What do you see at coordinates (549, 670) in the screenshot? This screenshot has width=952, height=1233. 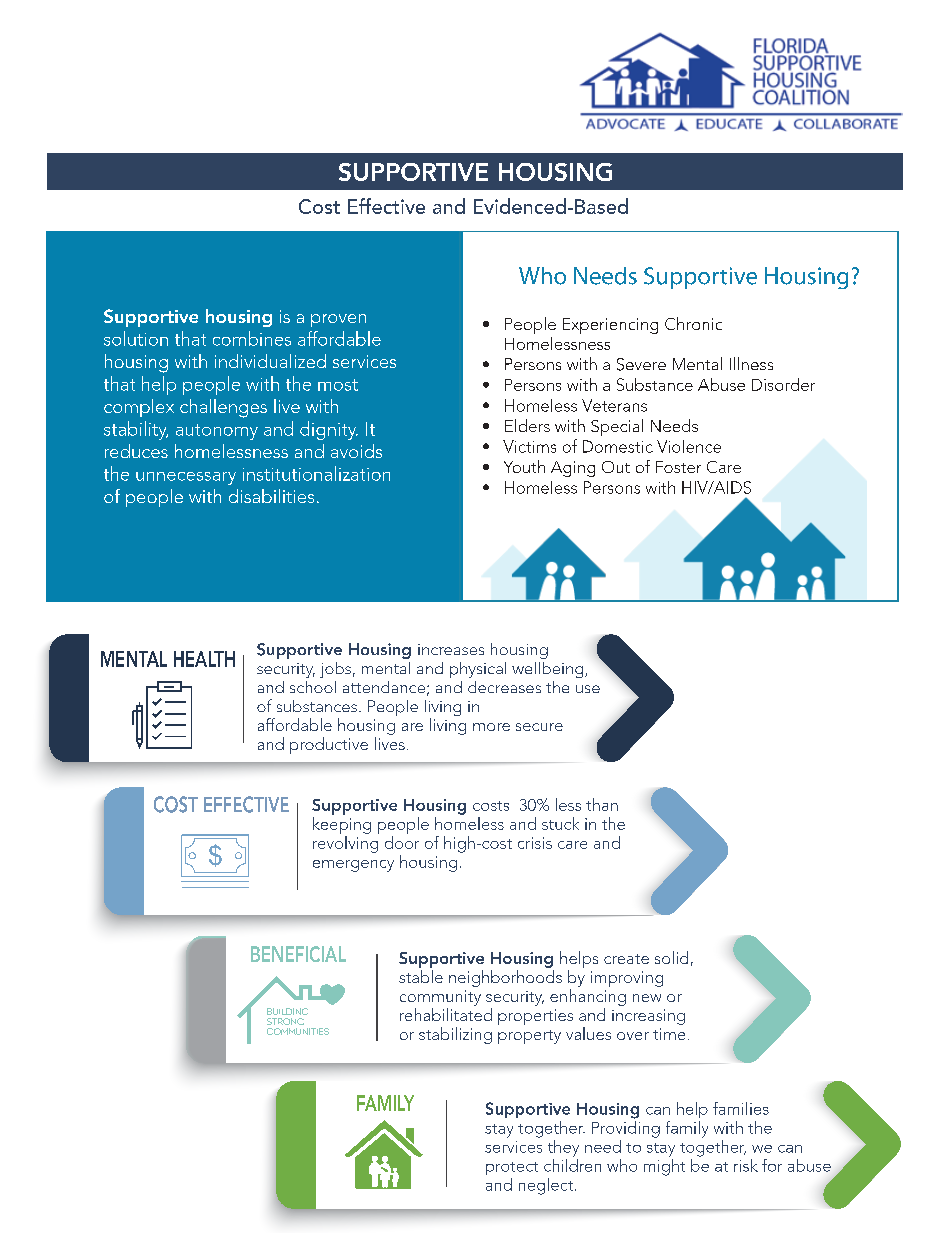 I see `wellbeing` at bounding box center [549, 670].
